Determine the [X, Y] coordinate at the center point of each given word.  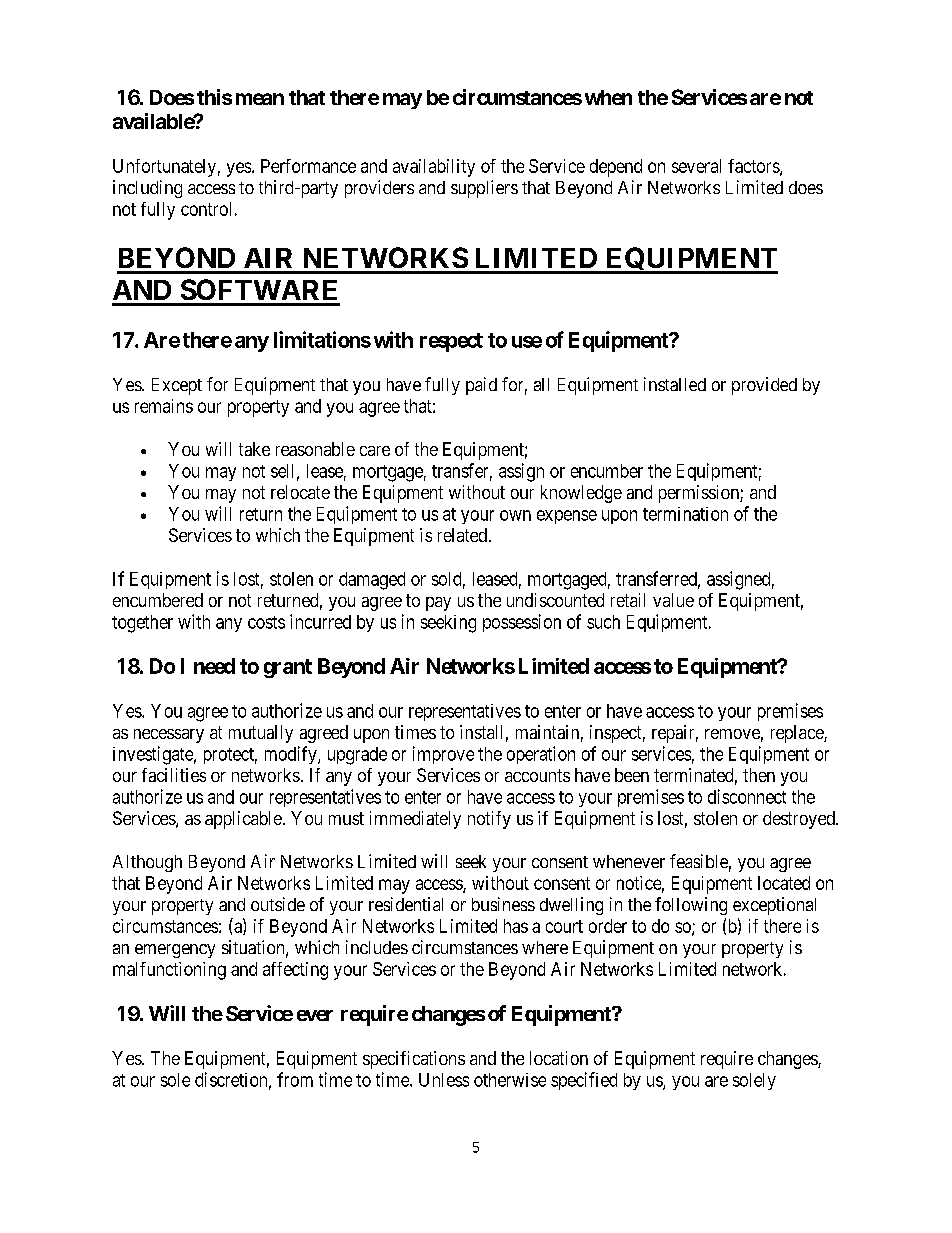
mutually [261, 734]
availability [434, 168]
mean [260, 99]
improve [443, 755]
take [254, 449]
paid [481, 386]
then [759, 775]
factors [754, 167]
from [295, 1079]
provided [764, 386]
